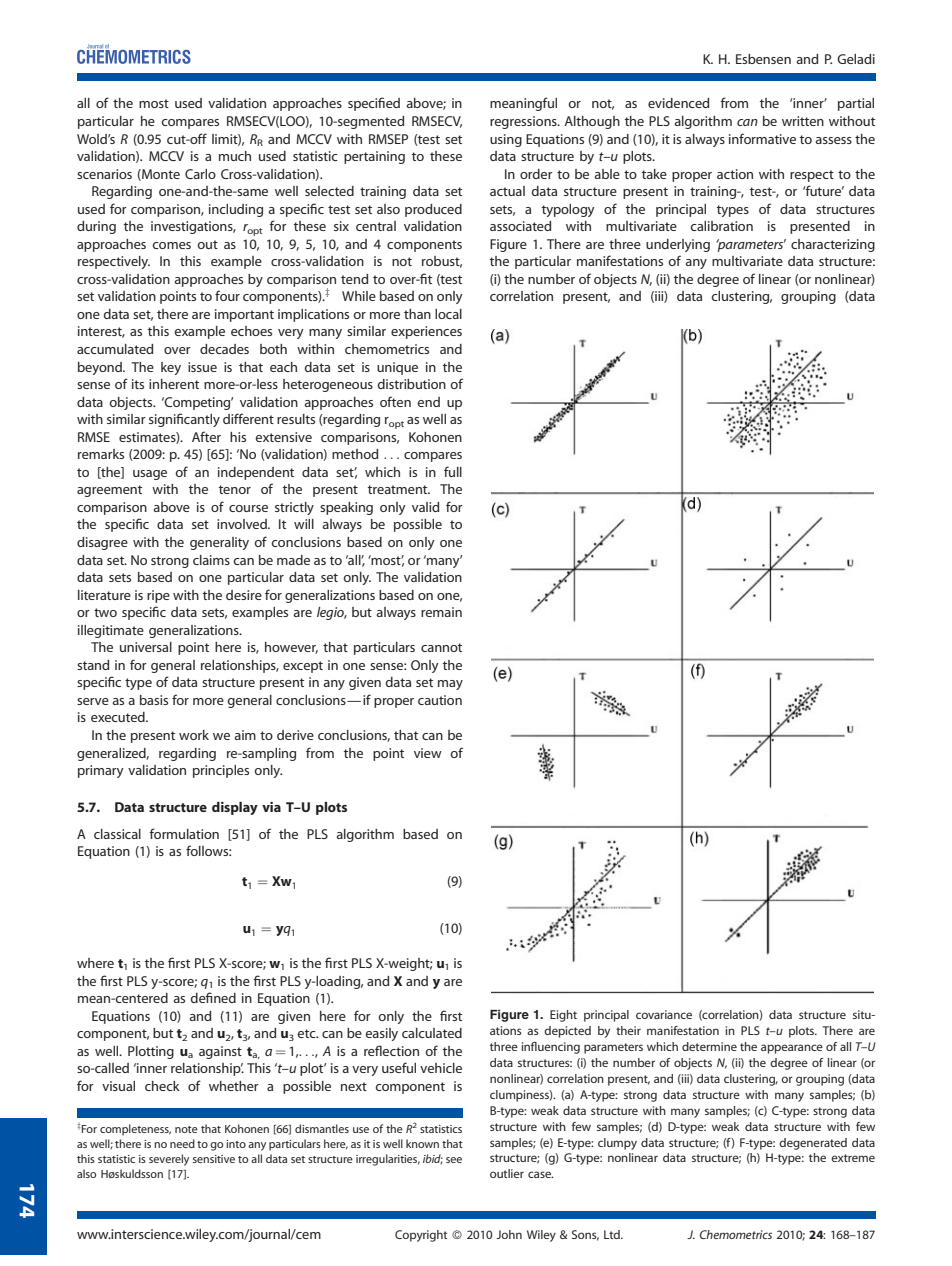  I want to click on characterizing, so click(833, 245).
